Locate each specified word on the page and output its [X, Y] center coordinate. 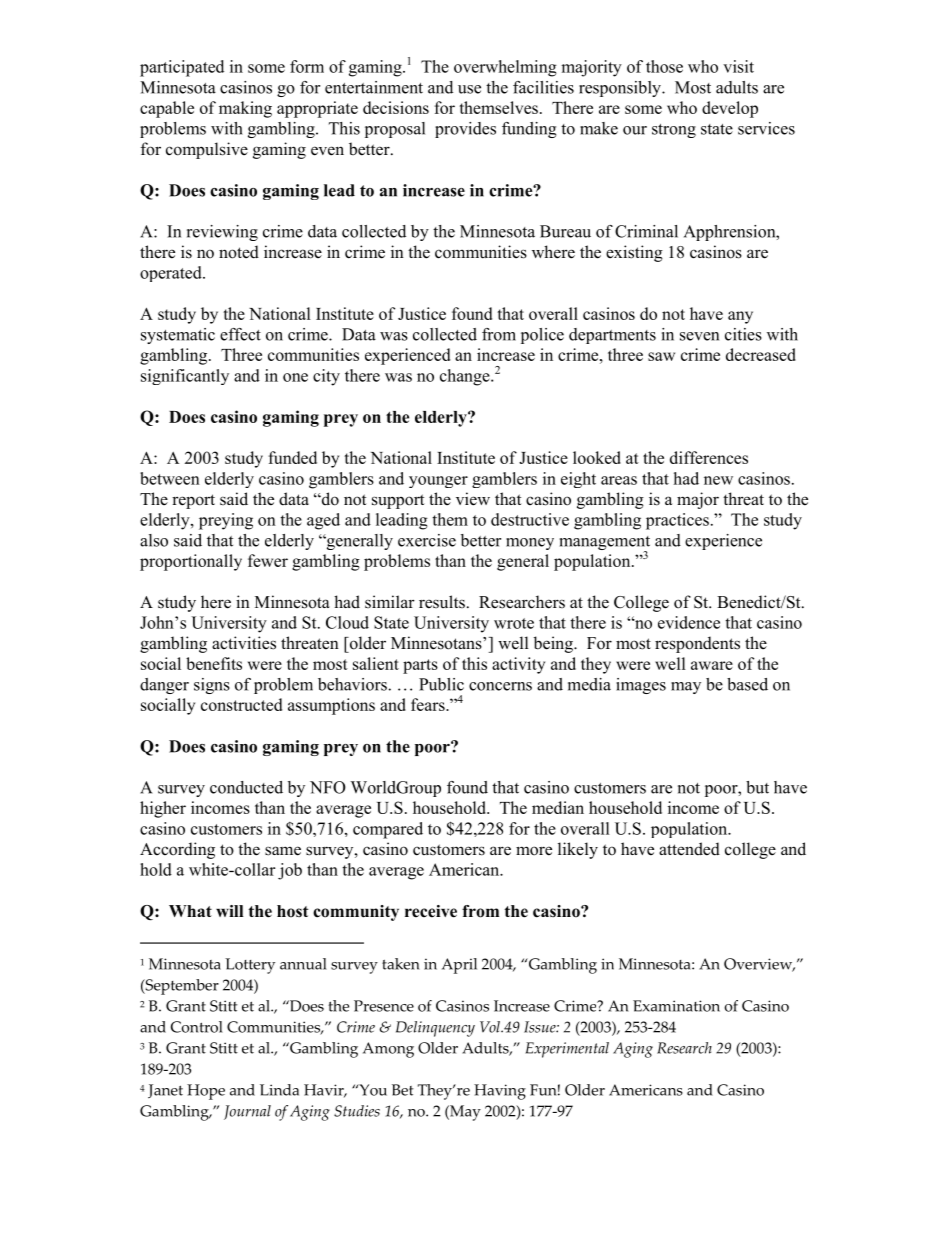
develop [730, 109]
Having [500, 1092]
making [245, 109]
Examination [676, 1006]
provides [465, 130]
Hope [206, 1092]
